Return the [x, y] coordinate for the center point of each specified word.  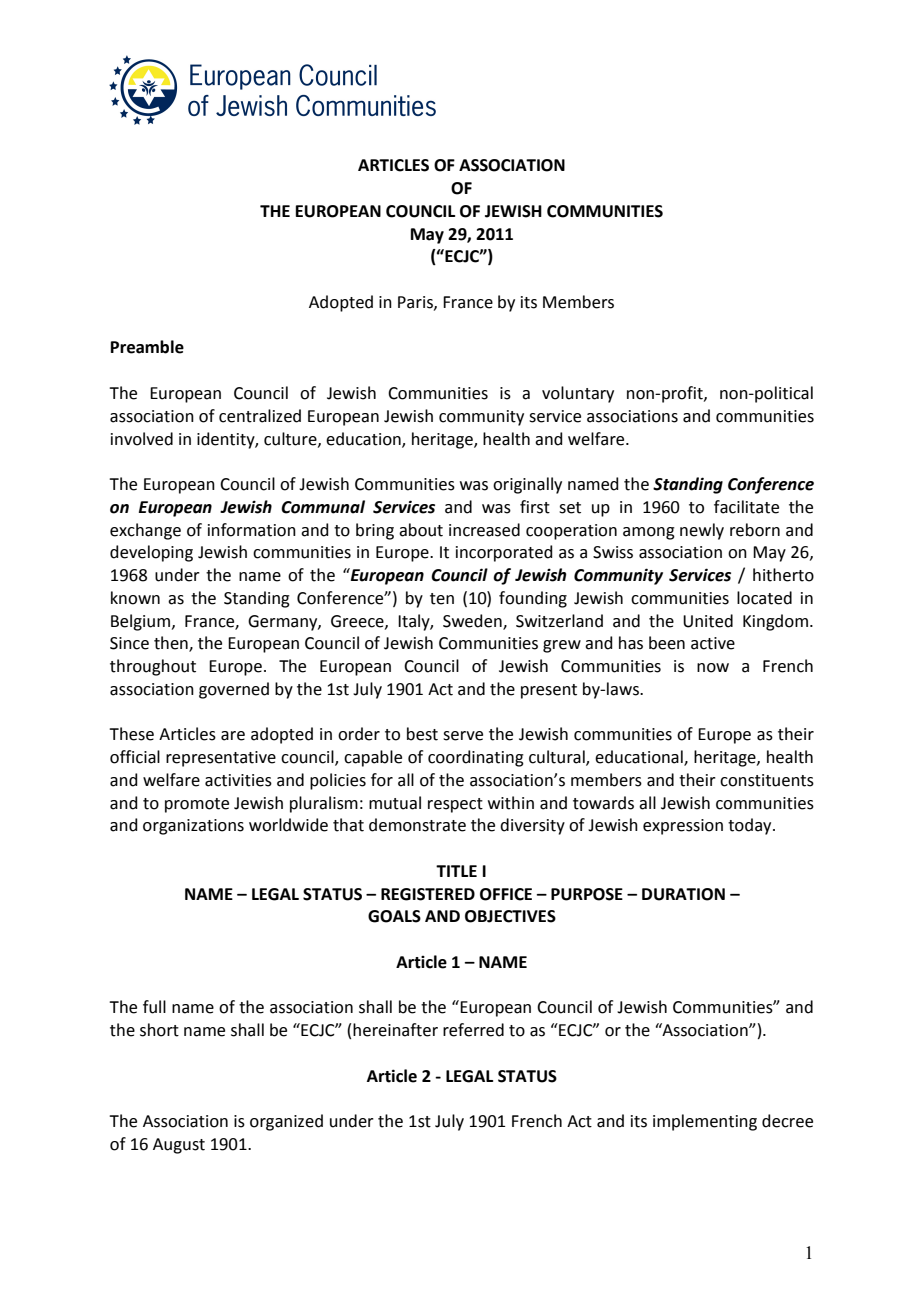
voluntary [578, 394]
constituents [767, 780]
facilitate [746, 507]
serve [463, 736]
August [179, 1146]
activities [238, 780]
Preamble [147, 347]
